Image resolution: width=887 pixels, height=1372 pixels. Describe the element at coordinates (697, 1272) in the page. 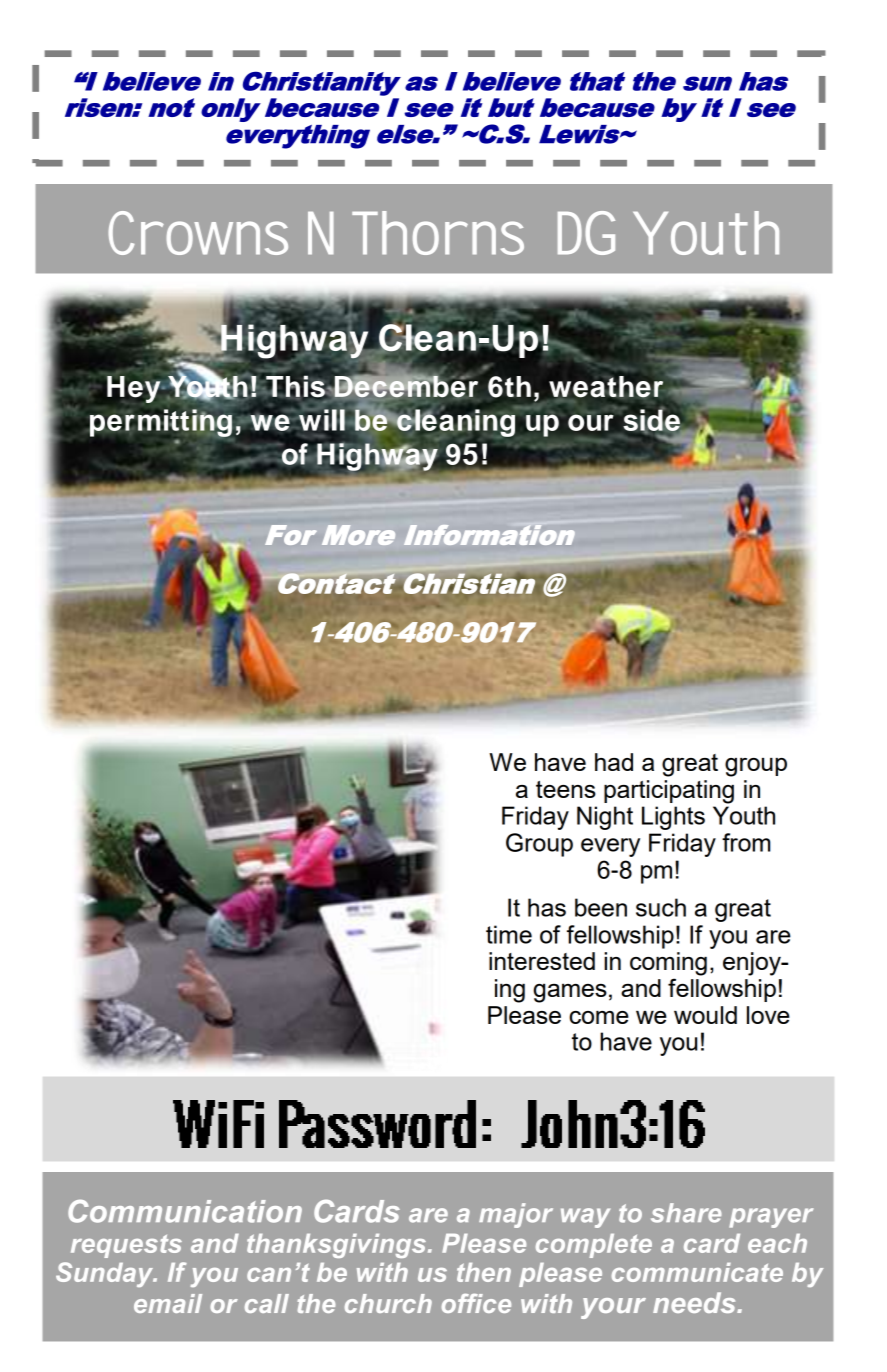

I see `communicate` at that location.
